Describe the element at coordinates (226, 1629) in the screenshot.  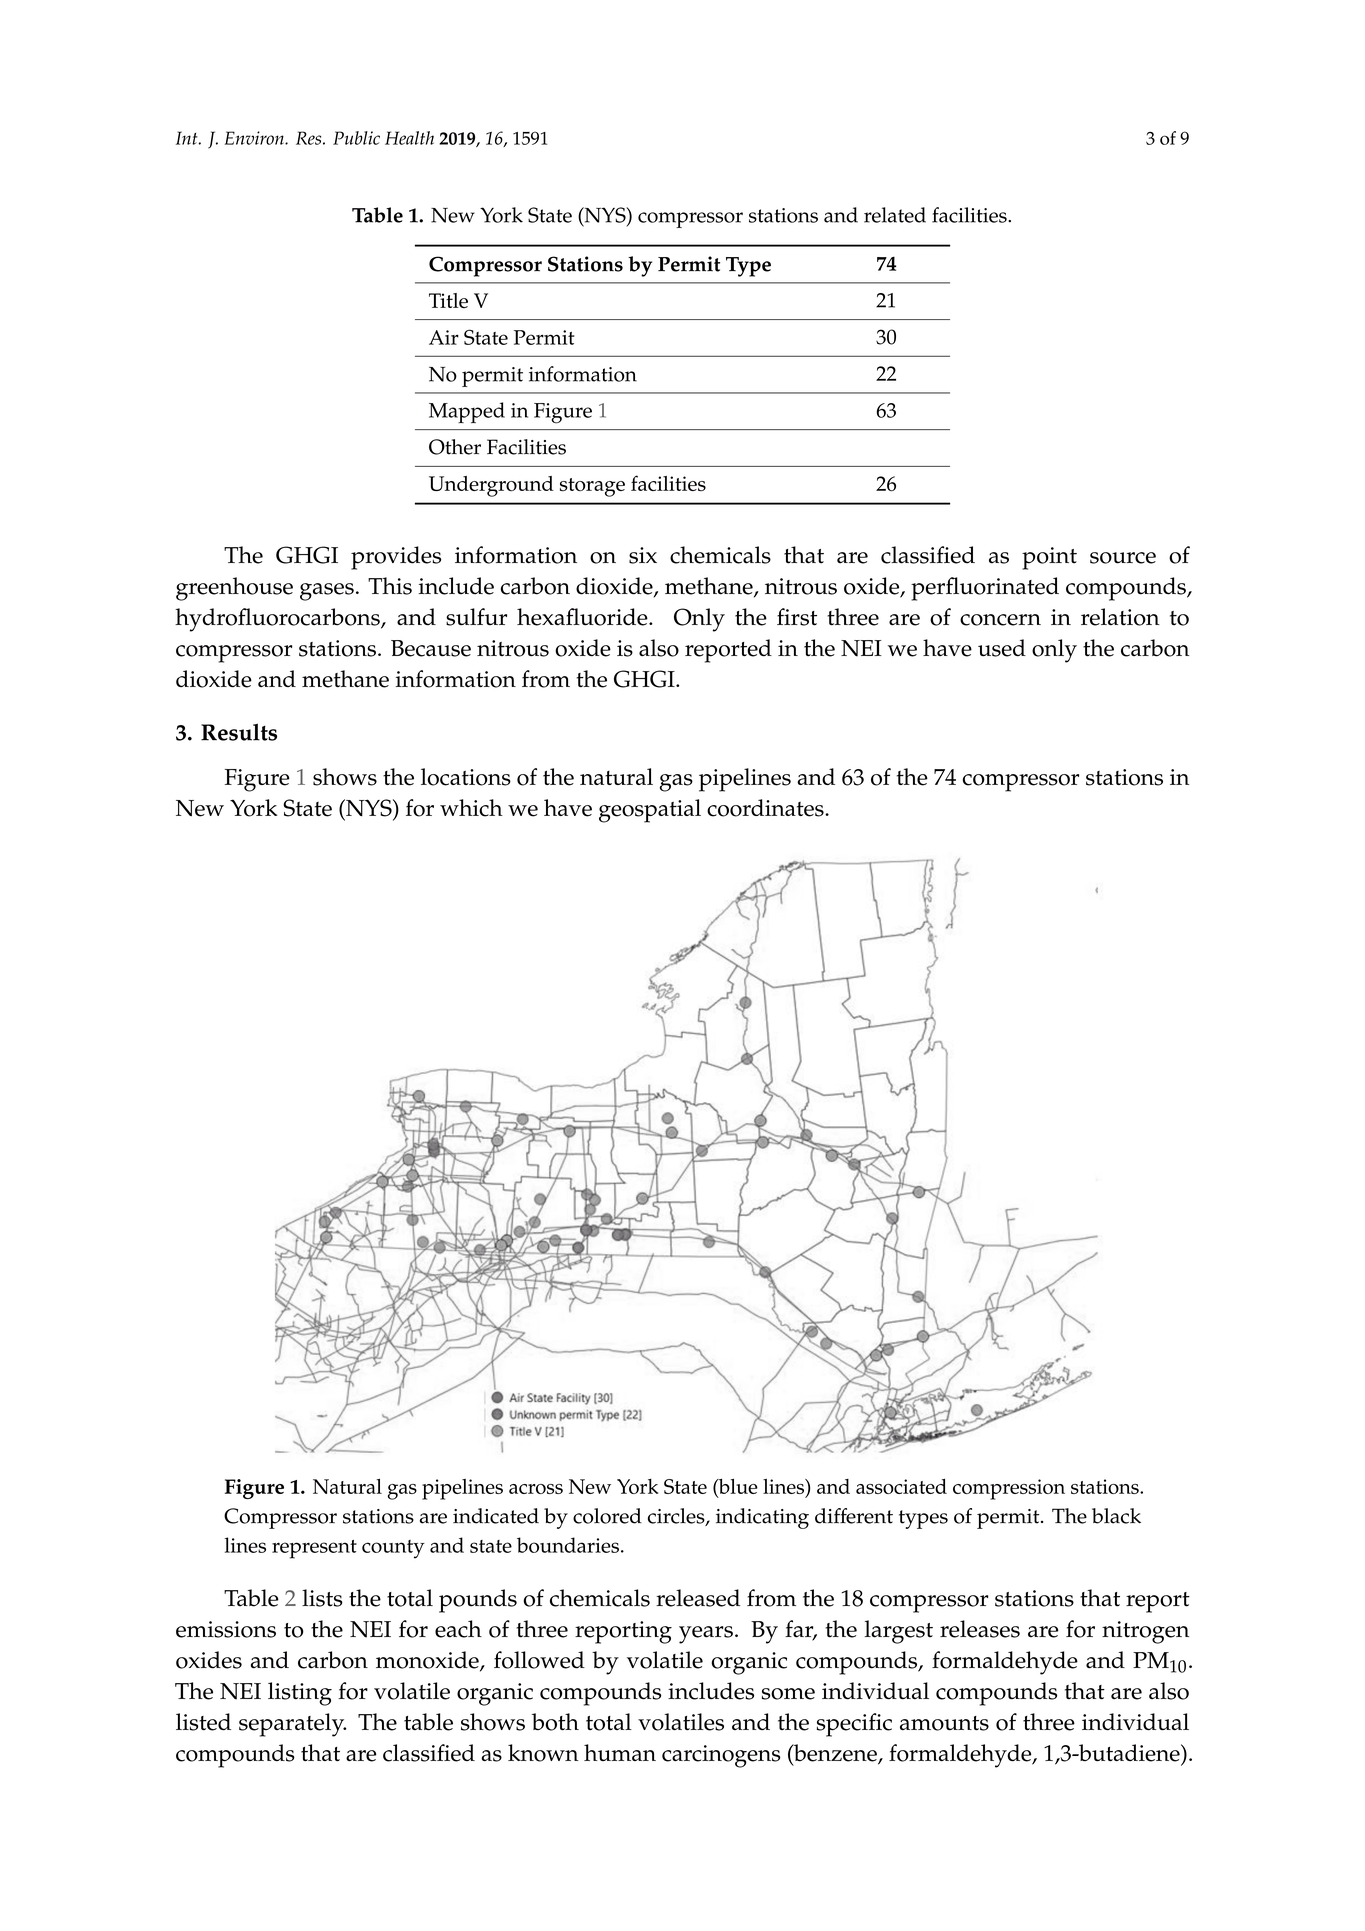
I see `emissions` at that location.
